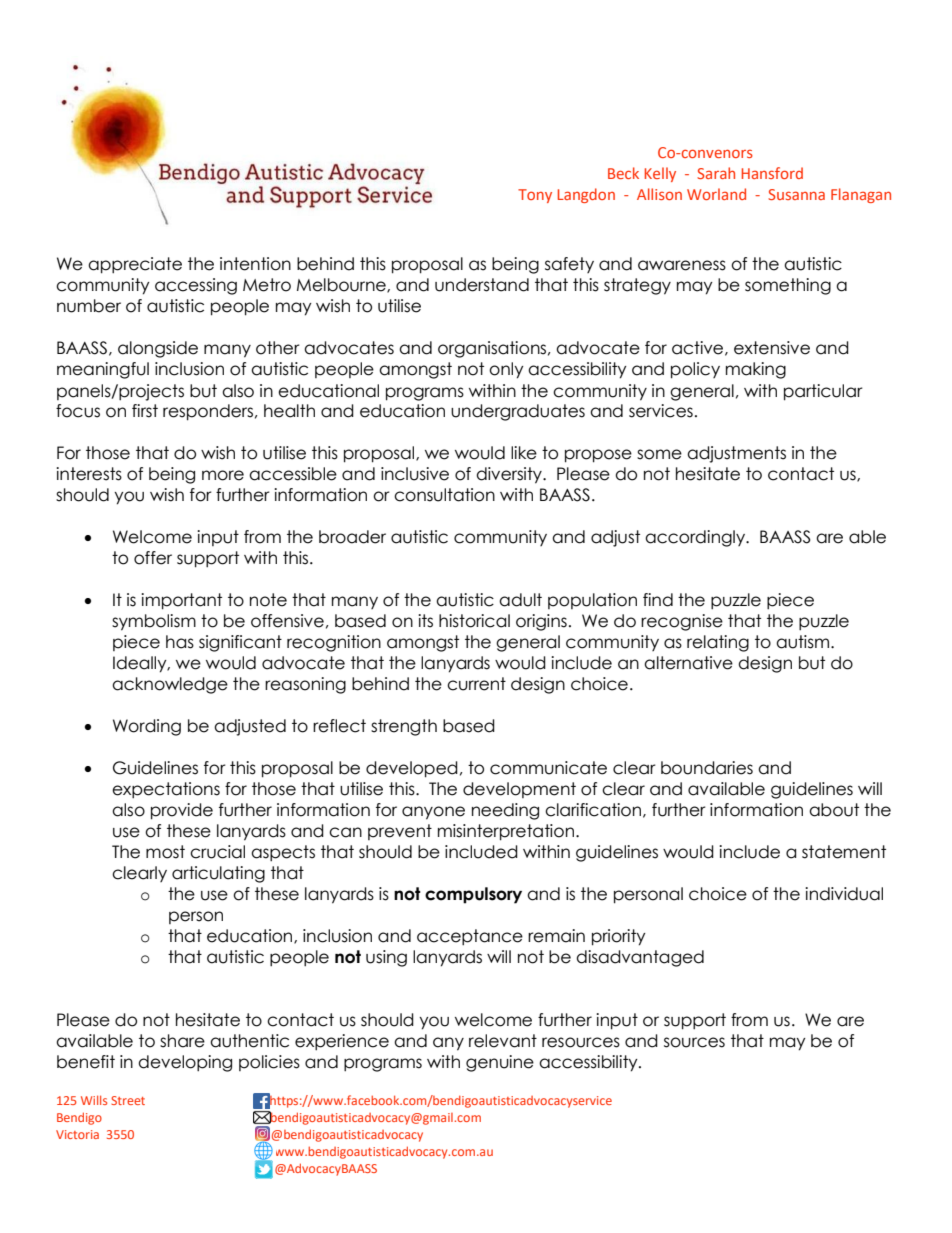 The height and width of the page is (1233, 952). What do you see at coordinates (128, 1100) in the page?
I see `Street` at bounding box center [128, 1100].
